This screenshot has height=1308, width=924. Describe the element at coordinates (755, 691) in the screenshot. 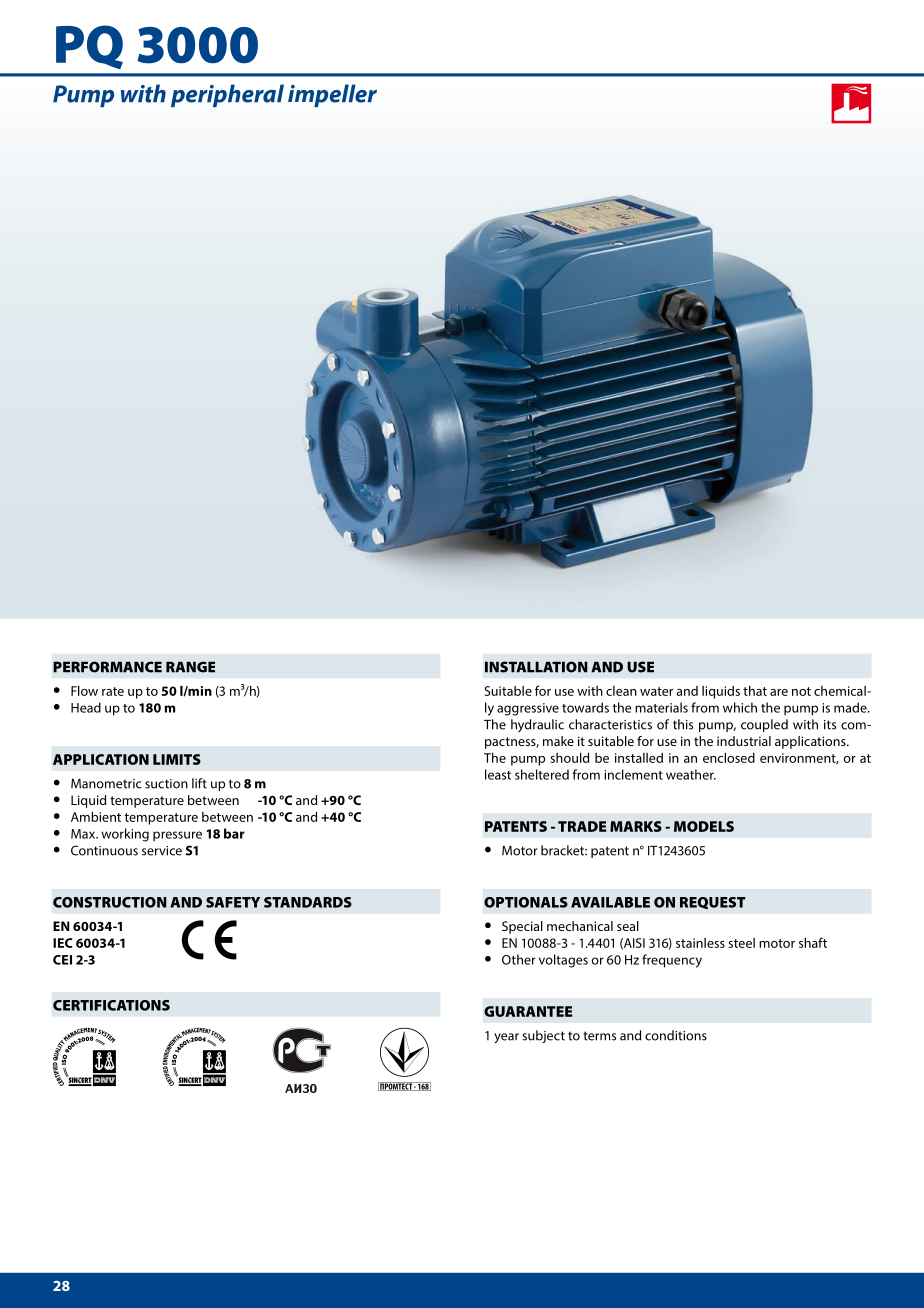

I see `that` at that location.
